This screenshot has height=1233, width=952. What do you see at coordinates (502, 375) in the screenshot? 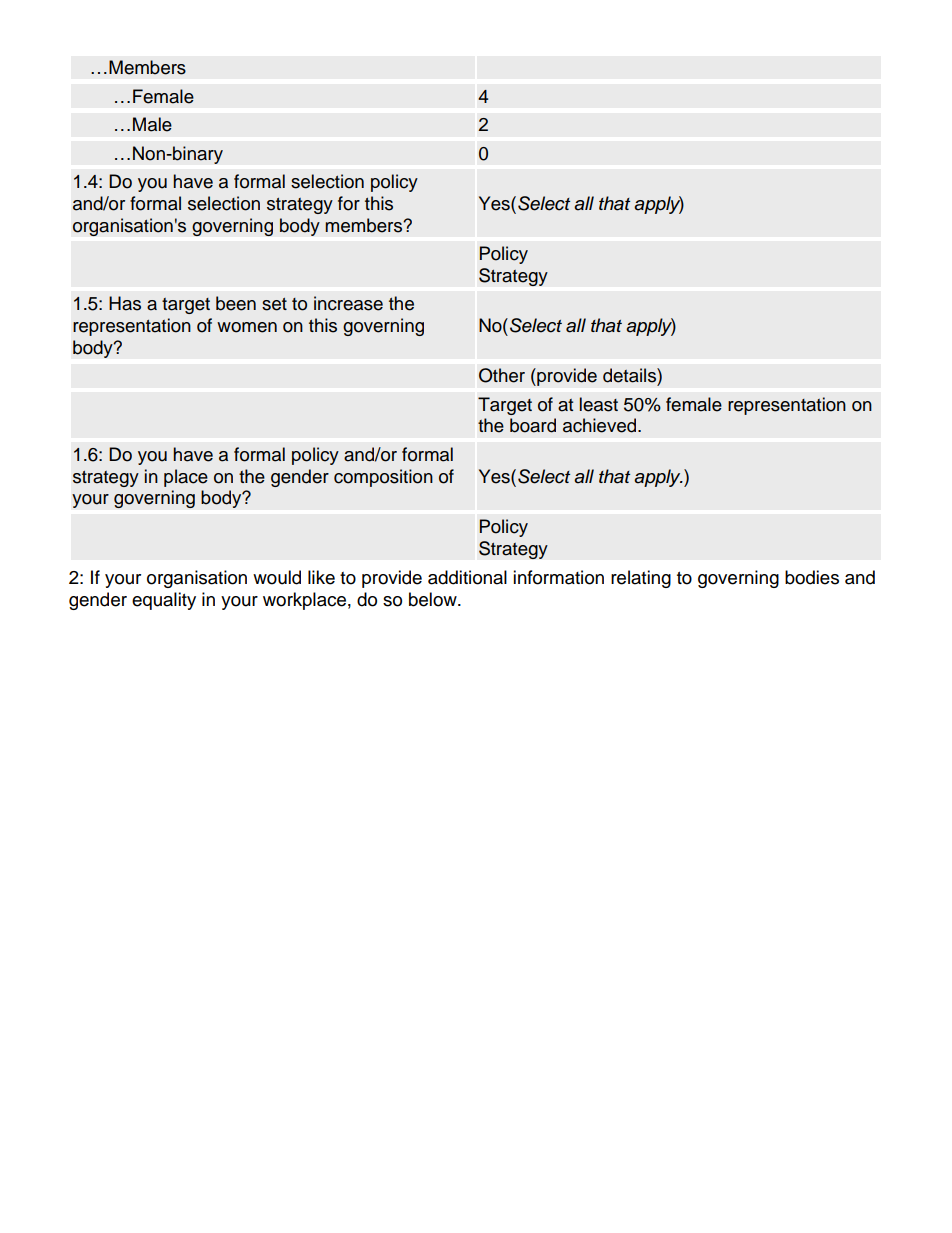
I see `Other` at bounding box center [502, 375].
